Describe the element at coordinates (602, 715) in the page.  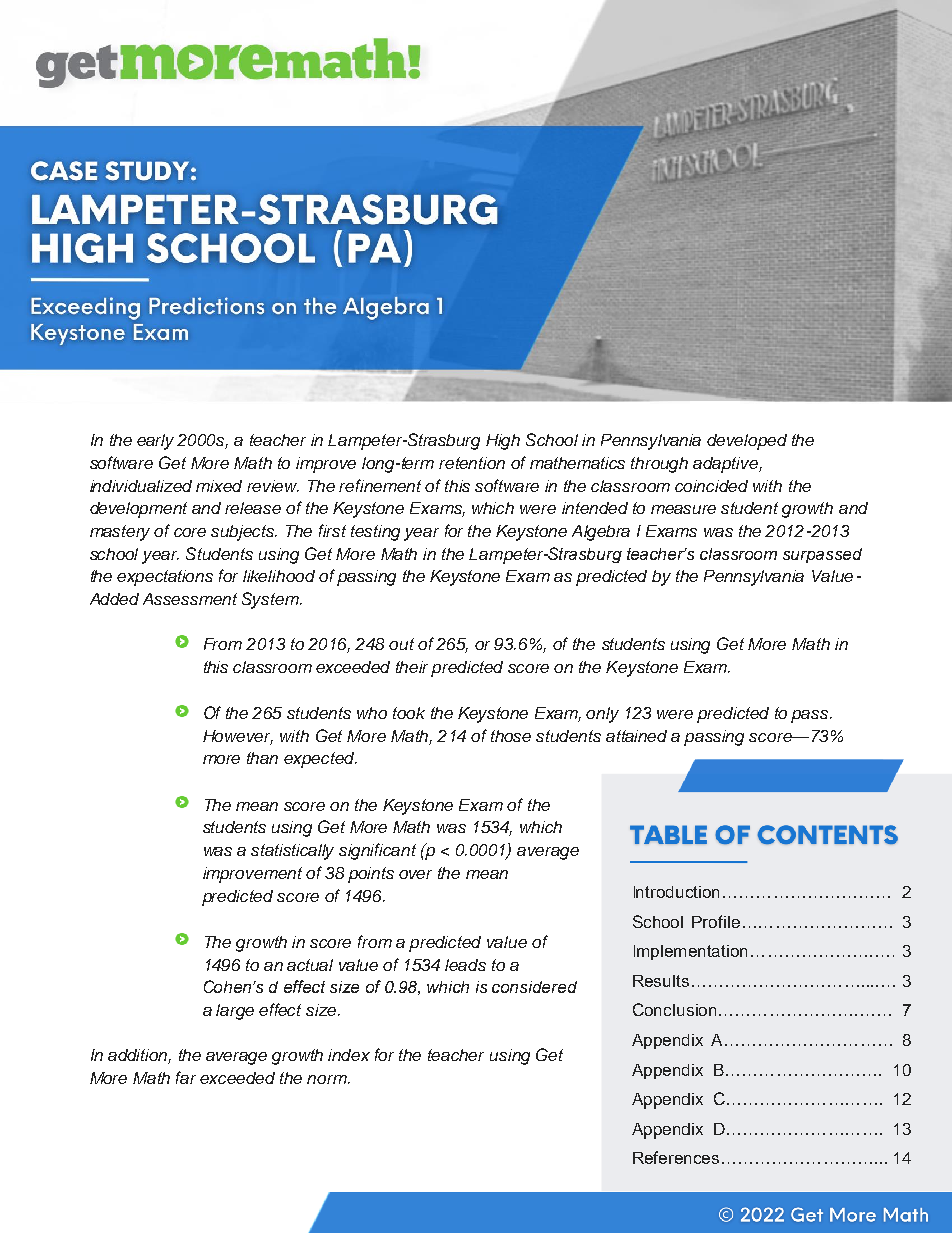
I see `only` at that location.
